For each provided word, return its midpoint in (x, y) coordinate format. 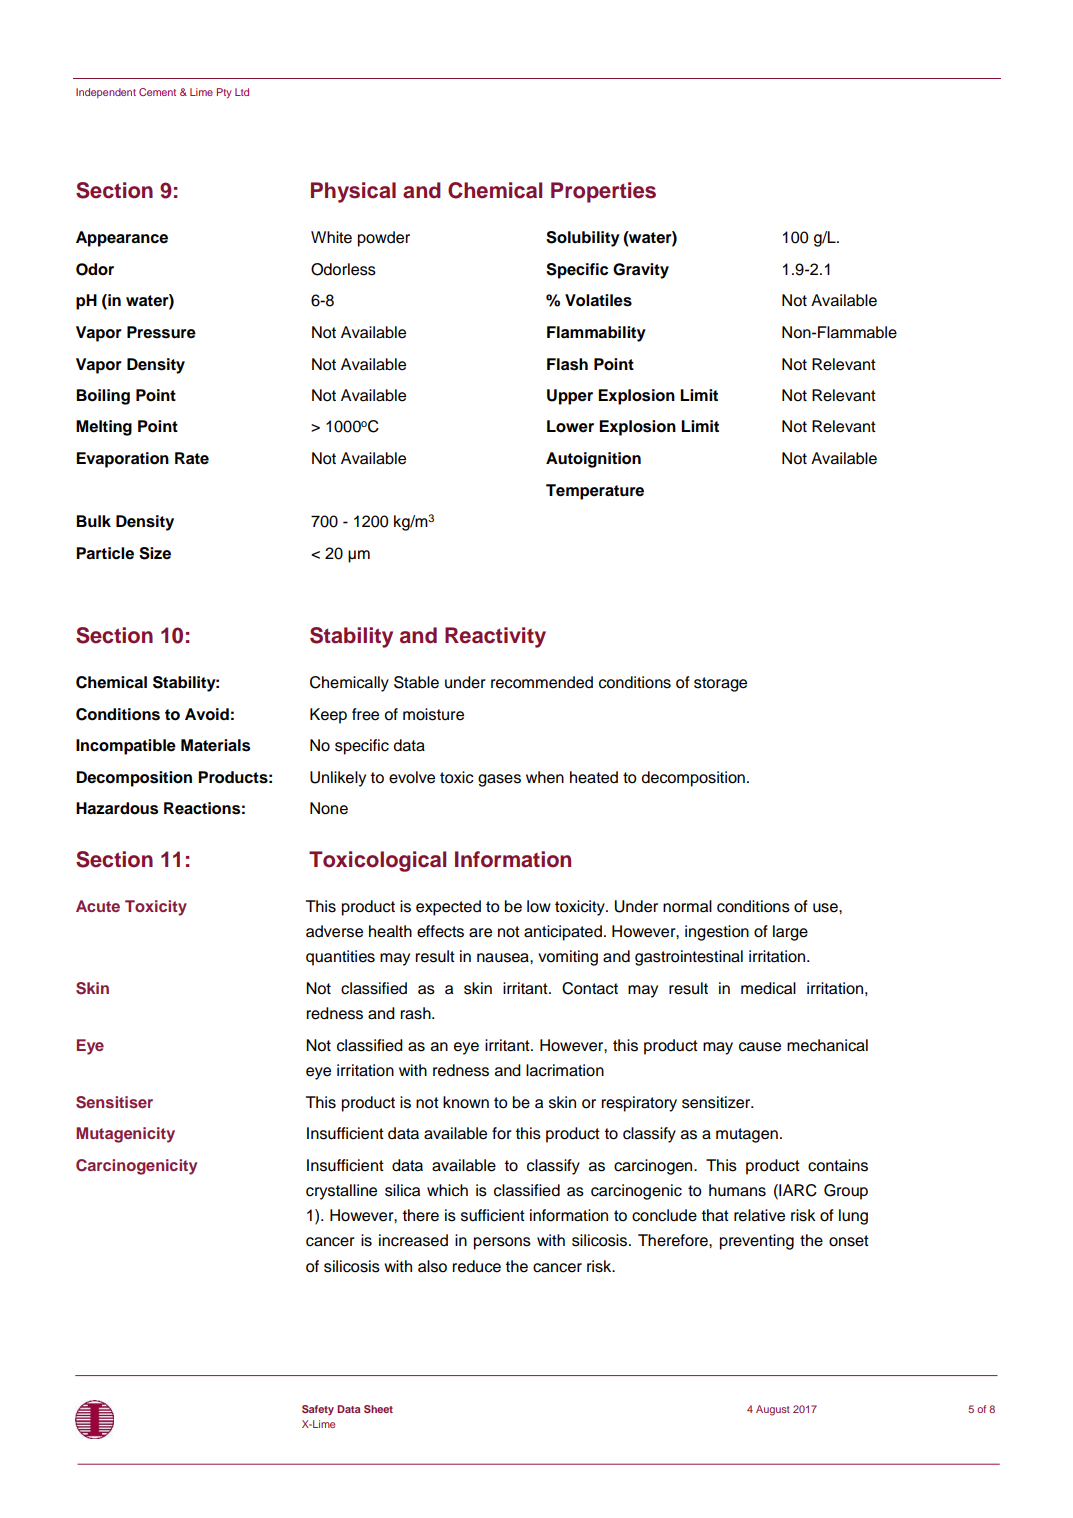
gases (499, 780)
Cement (157, 92)
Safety (318, 1410)
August (773, 1410)
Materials (215, 745)
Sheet (378, 1409)
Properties (603, 192)
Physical (353, 192)
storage (720, 684)
